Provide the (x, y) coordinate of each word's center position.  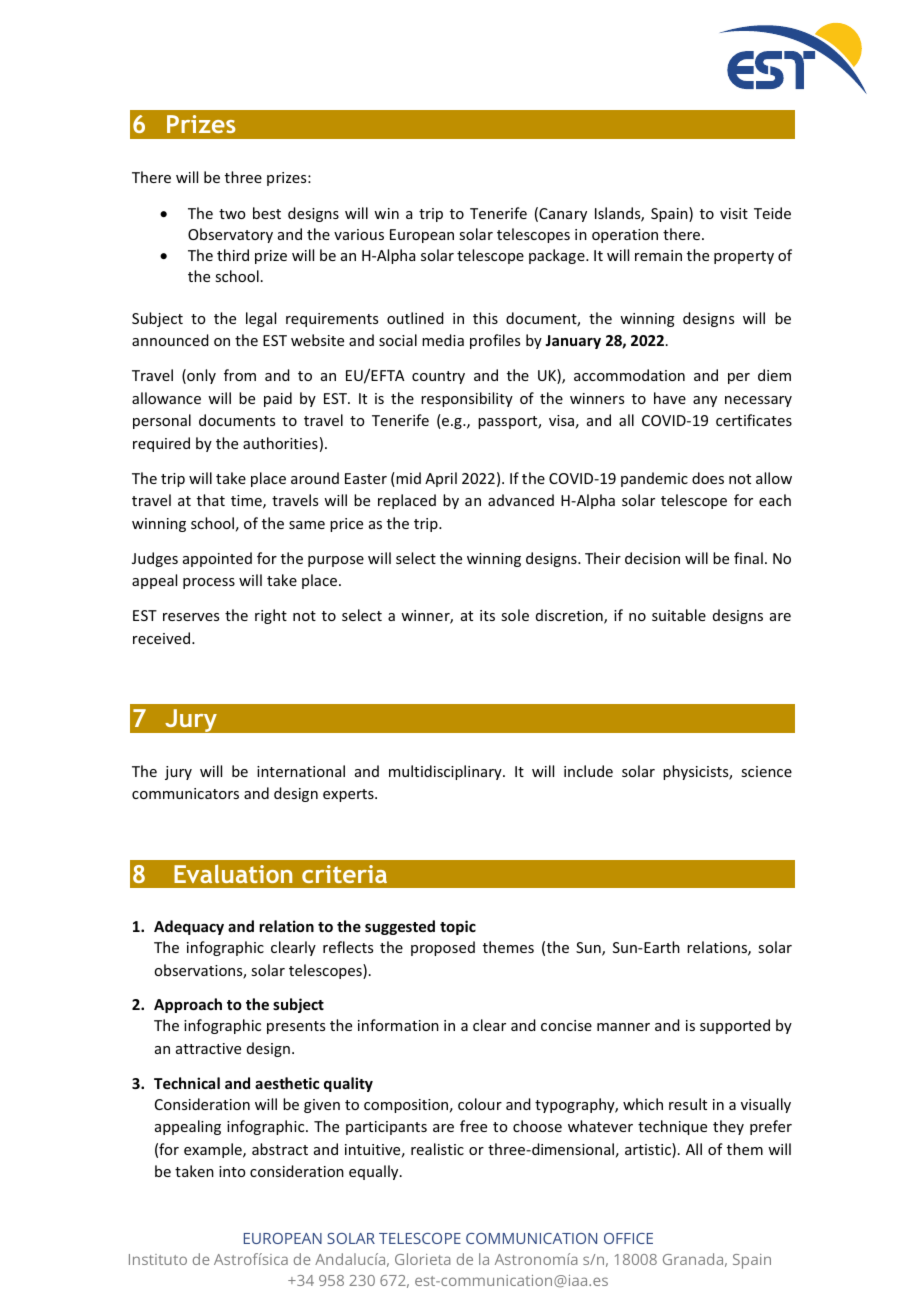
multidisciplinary (446, 772)
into (232, 1171)
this (485, 318)
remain (658, 255)
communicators (185, 793)
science (766, 771)
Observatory (230, 235)
